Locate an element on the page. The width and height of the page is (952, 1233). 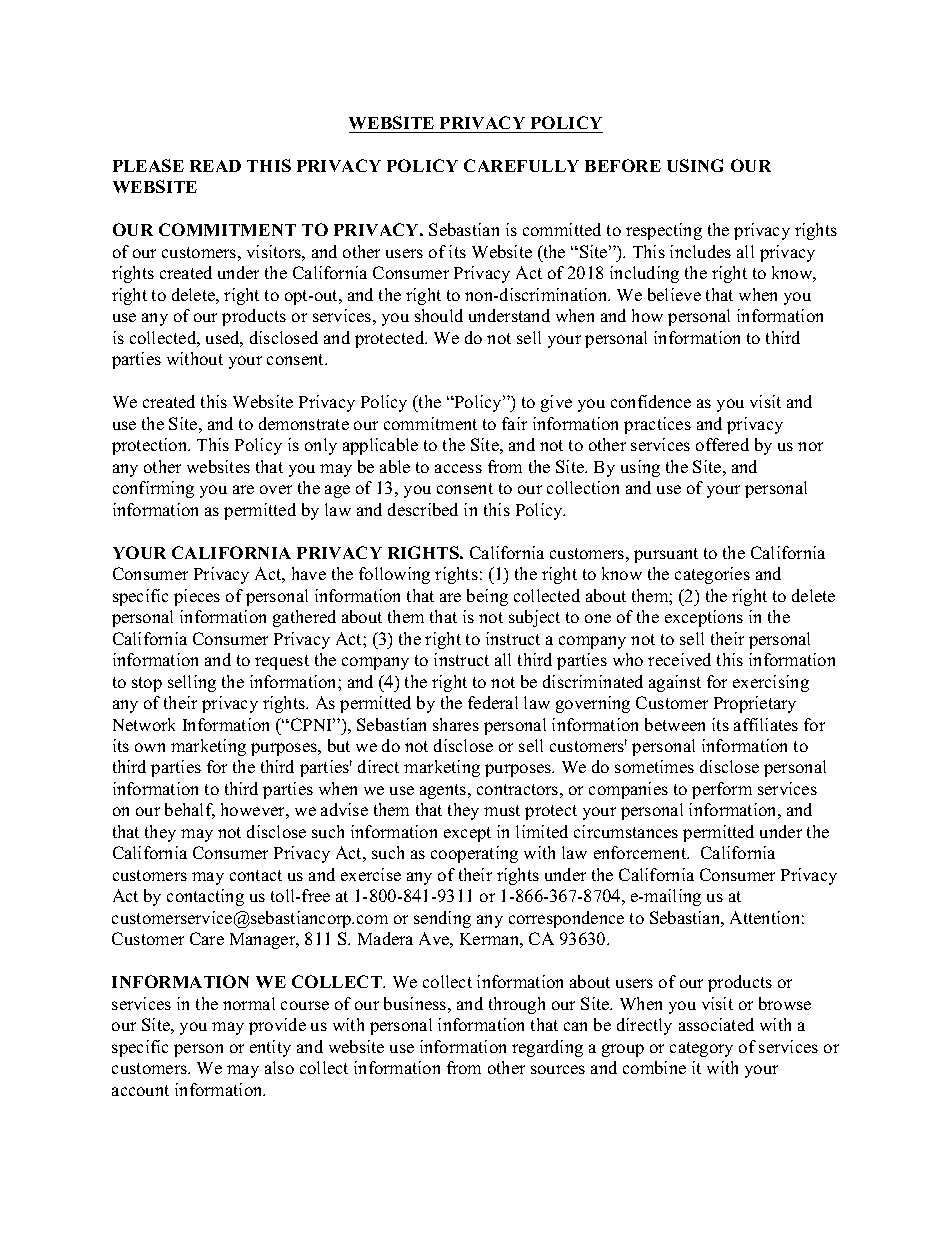
committed is located at coordinates (562, 229).
